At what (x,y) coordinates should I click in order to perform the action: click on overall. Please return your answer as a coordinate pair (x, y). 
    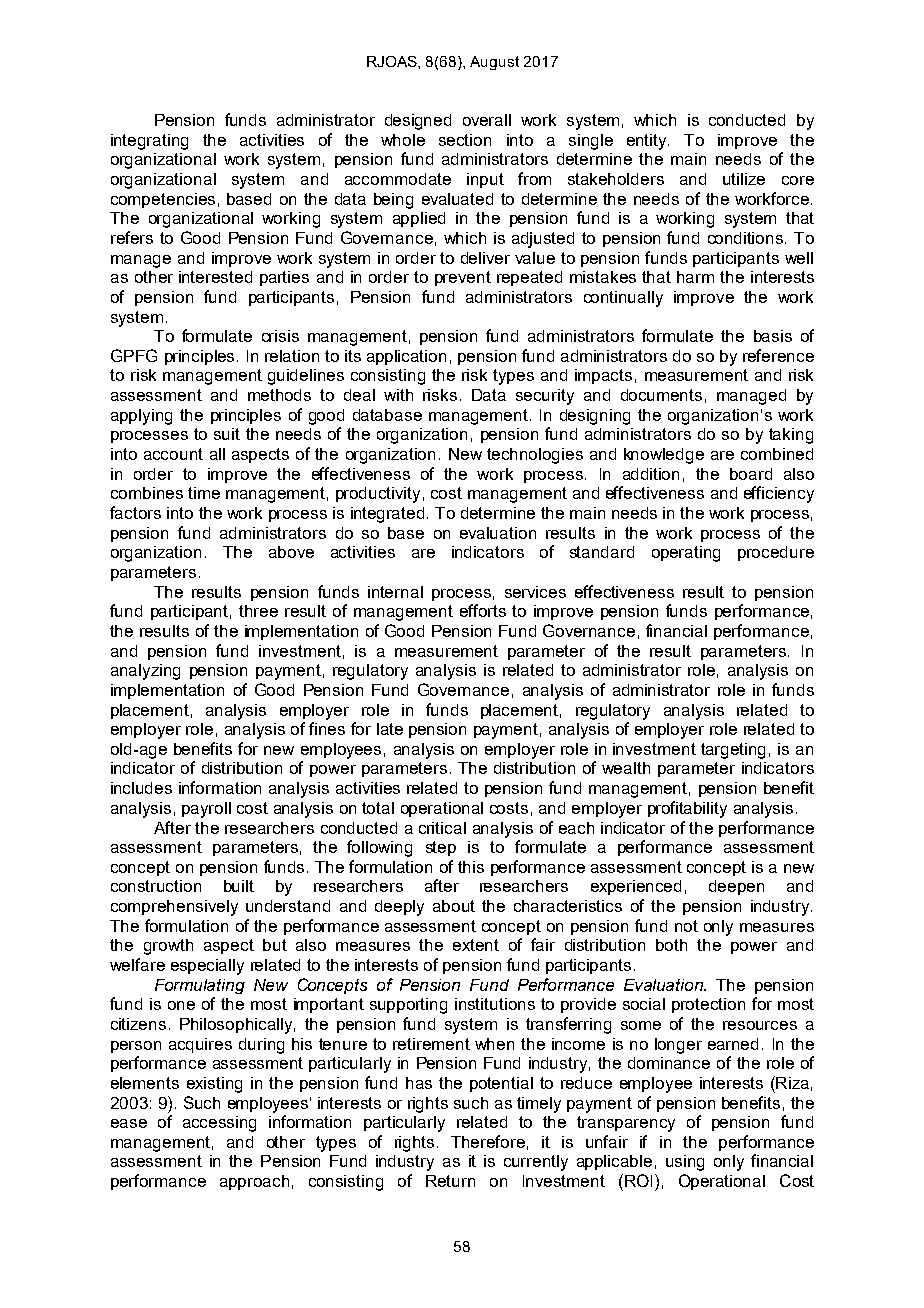
    Looking at the image, I should click on (487, 120).
